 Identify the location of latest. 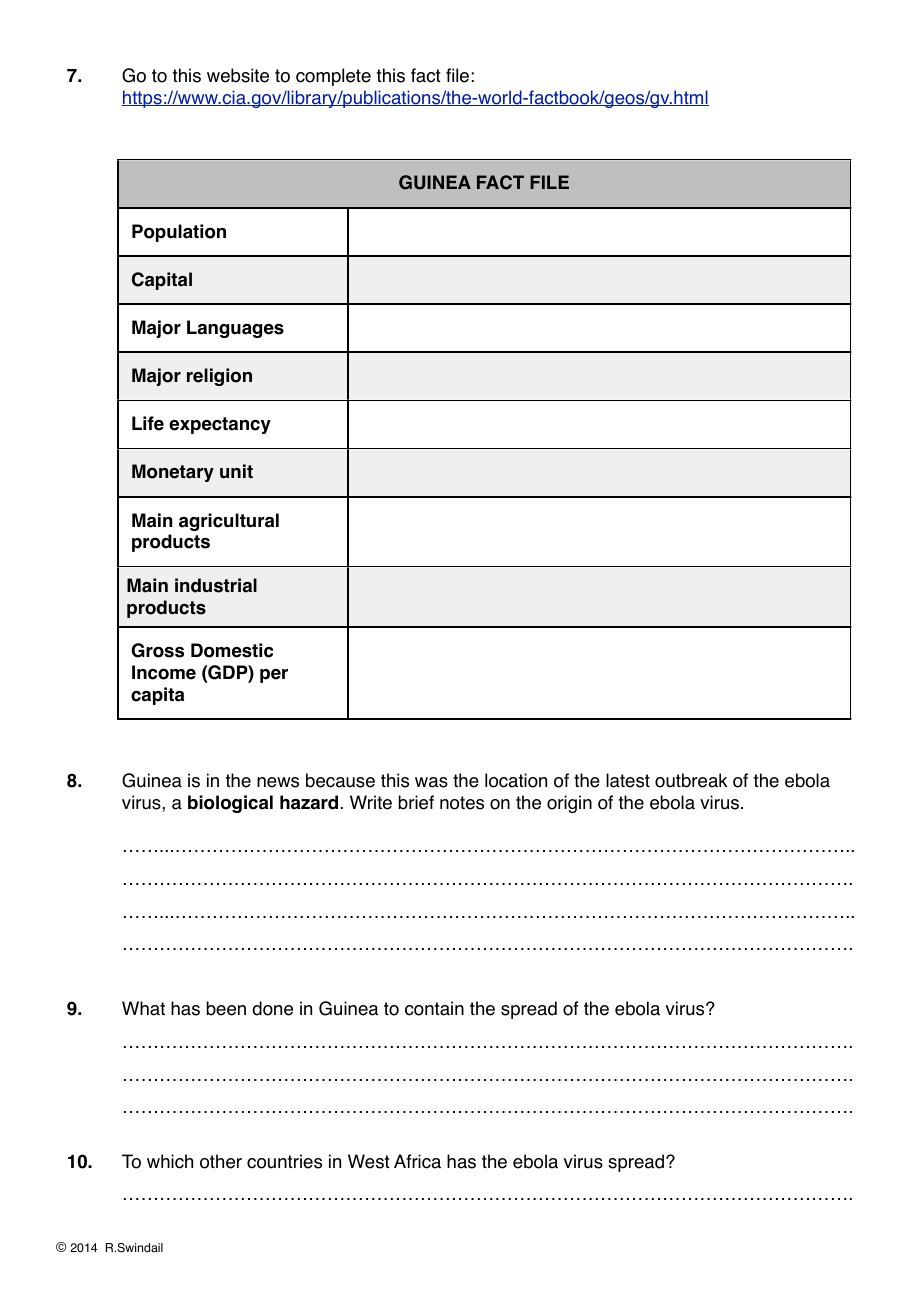
(628, 780).
